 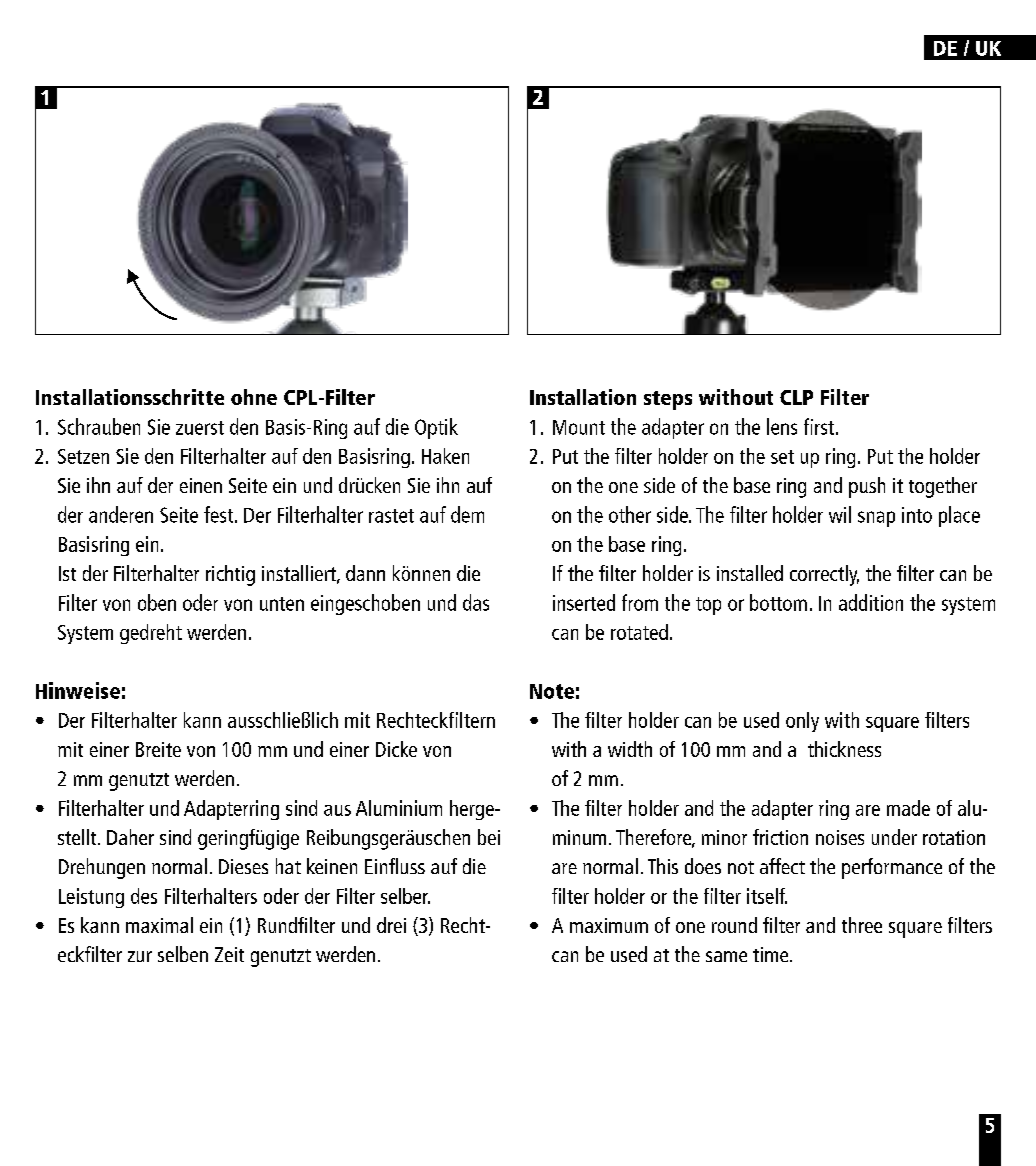 What do you see at coordinates (396, 749) in the screenshot?
I see `Dicke` at bounding box center [396, 749].
